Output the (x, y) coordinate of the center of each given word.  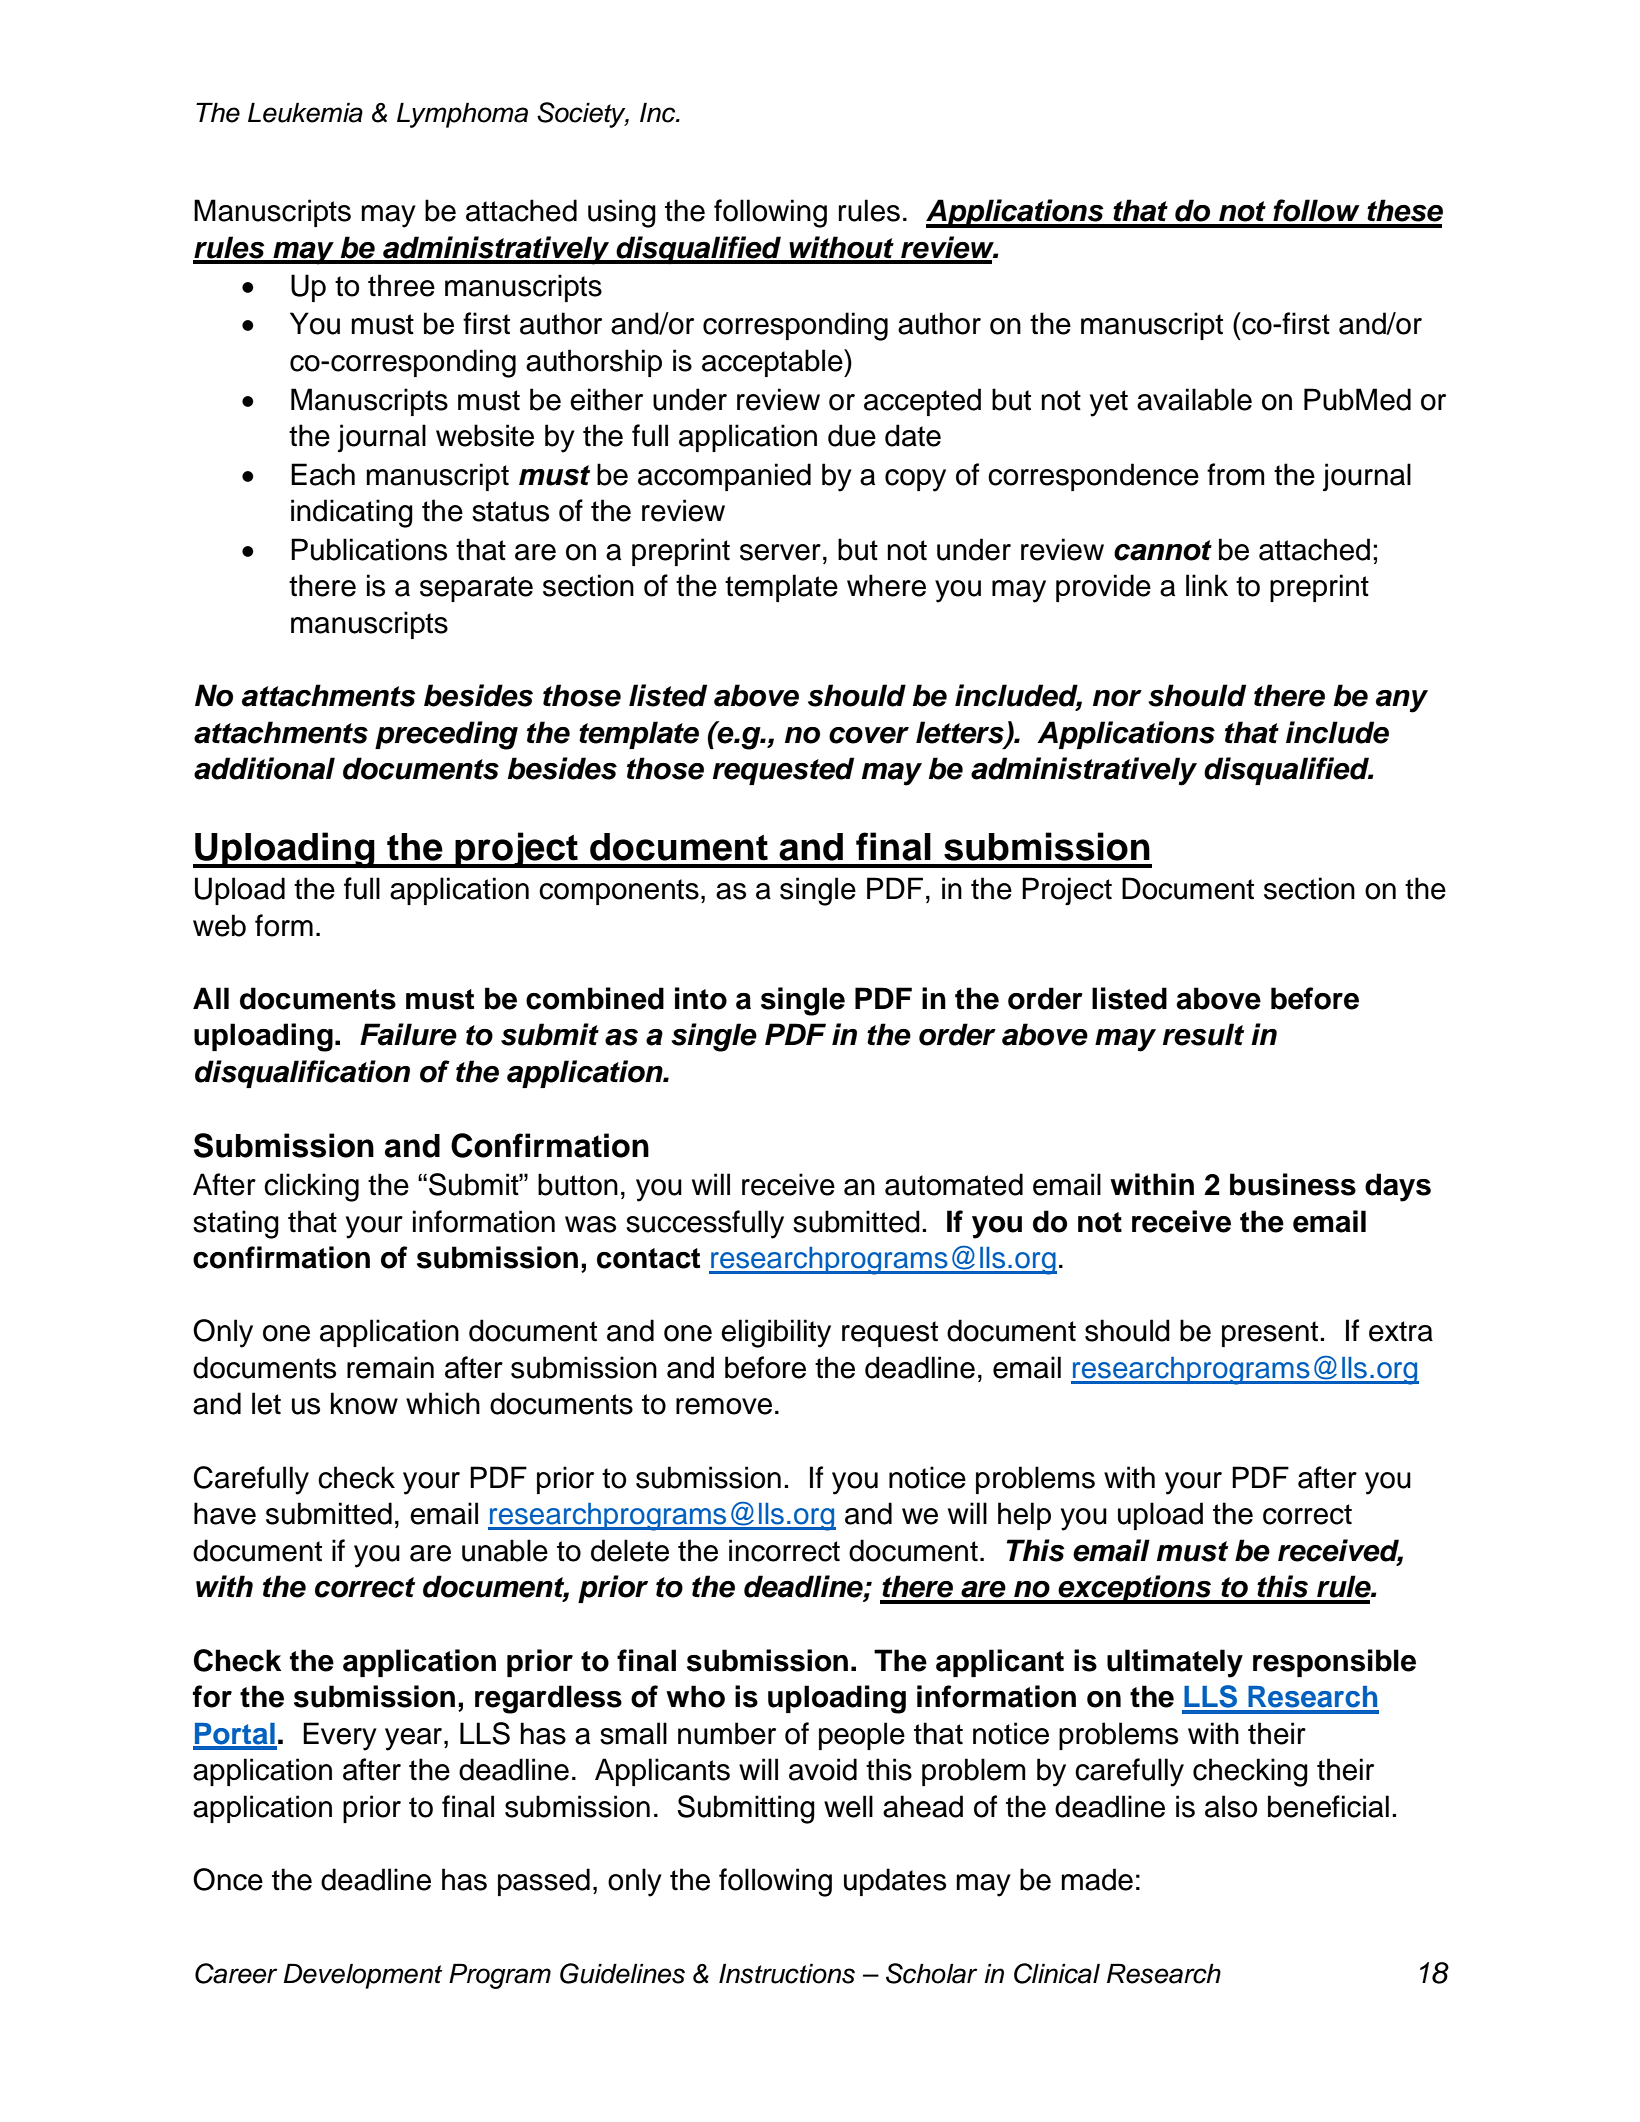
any (1402, 701)
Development (362, 1976)
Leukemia (305, 113)
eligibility (776, 1333)
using (622, 213)
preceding (446, 735)
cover (869, 735)
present (1270, 1334)
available (1194, 399)
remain (390, 1367)
